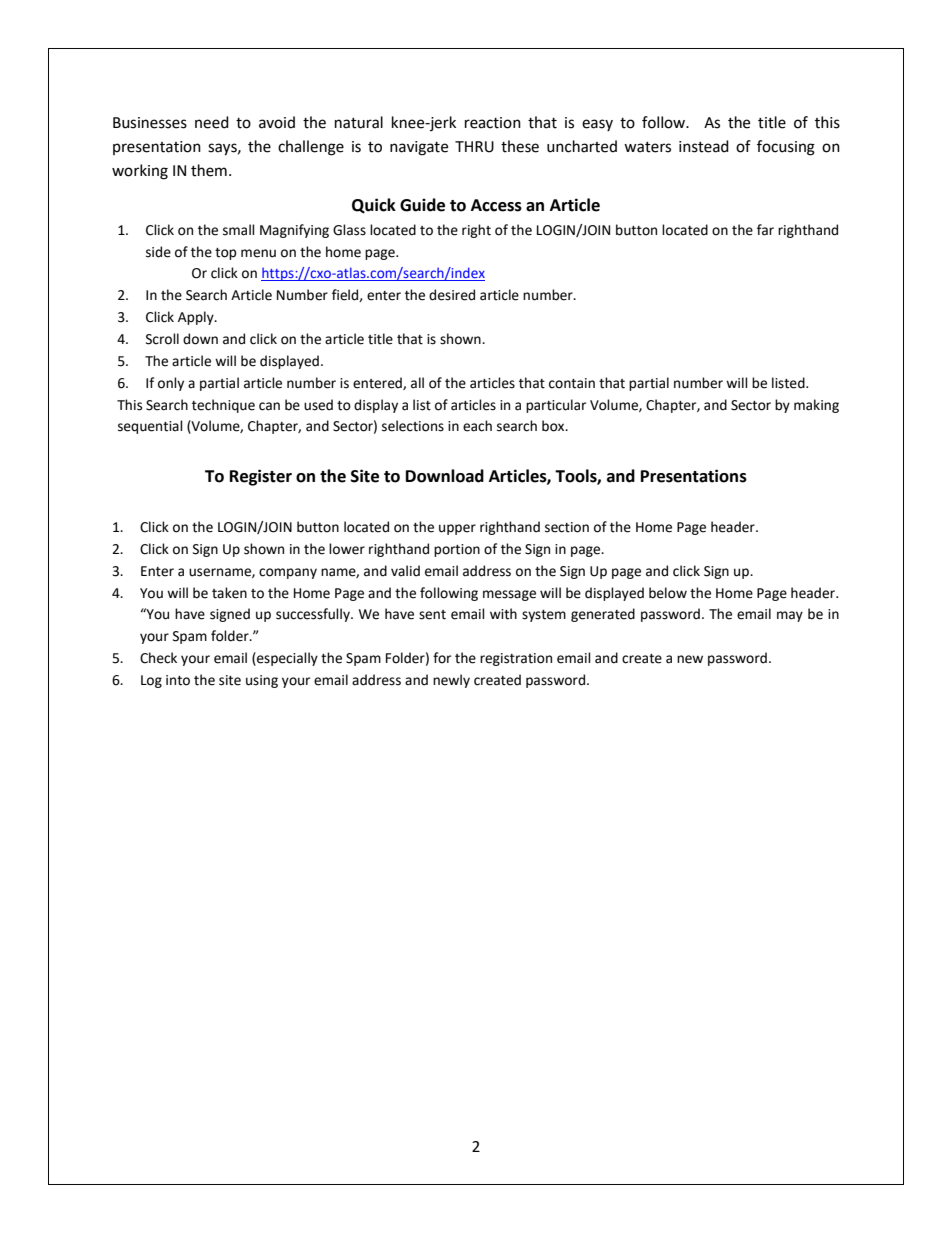  I want to click on instead, so click(704, 146).
